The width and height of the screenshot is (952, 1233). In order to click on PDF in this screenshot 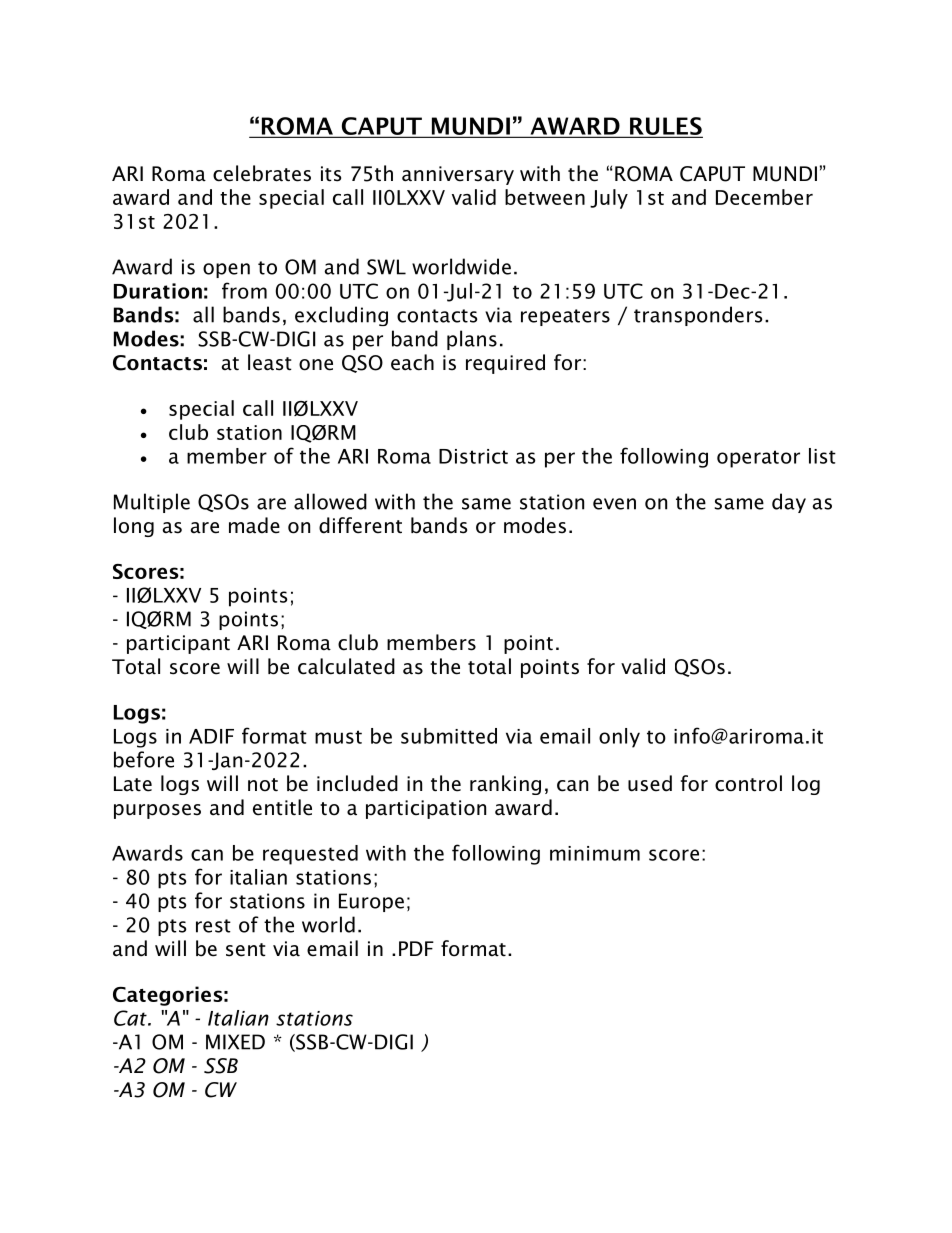, I will do `click(416, 948)`.
